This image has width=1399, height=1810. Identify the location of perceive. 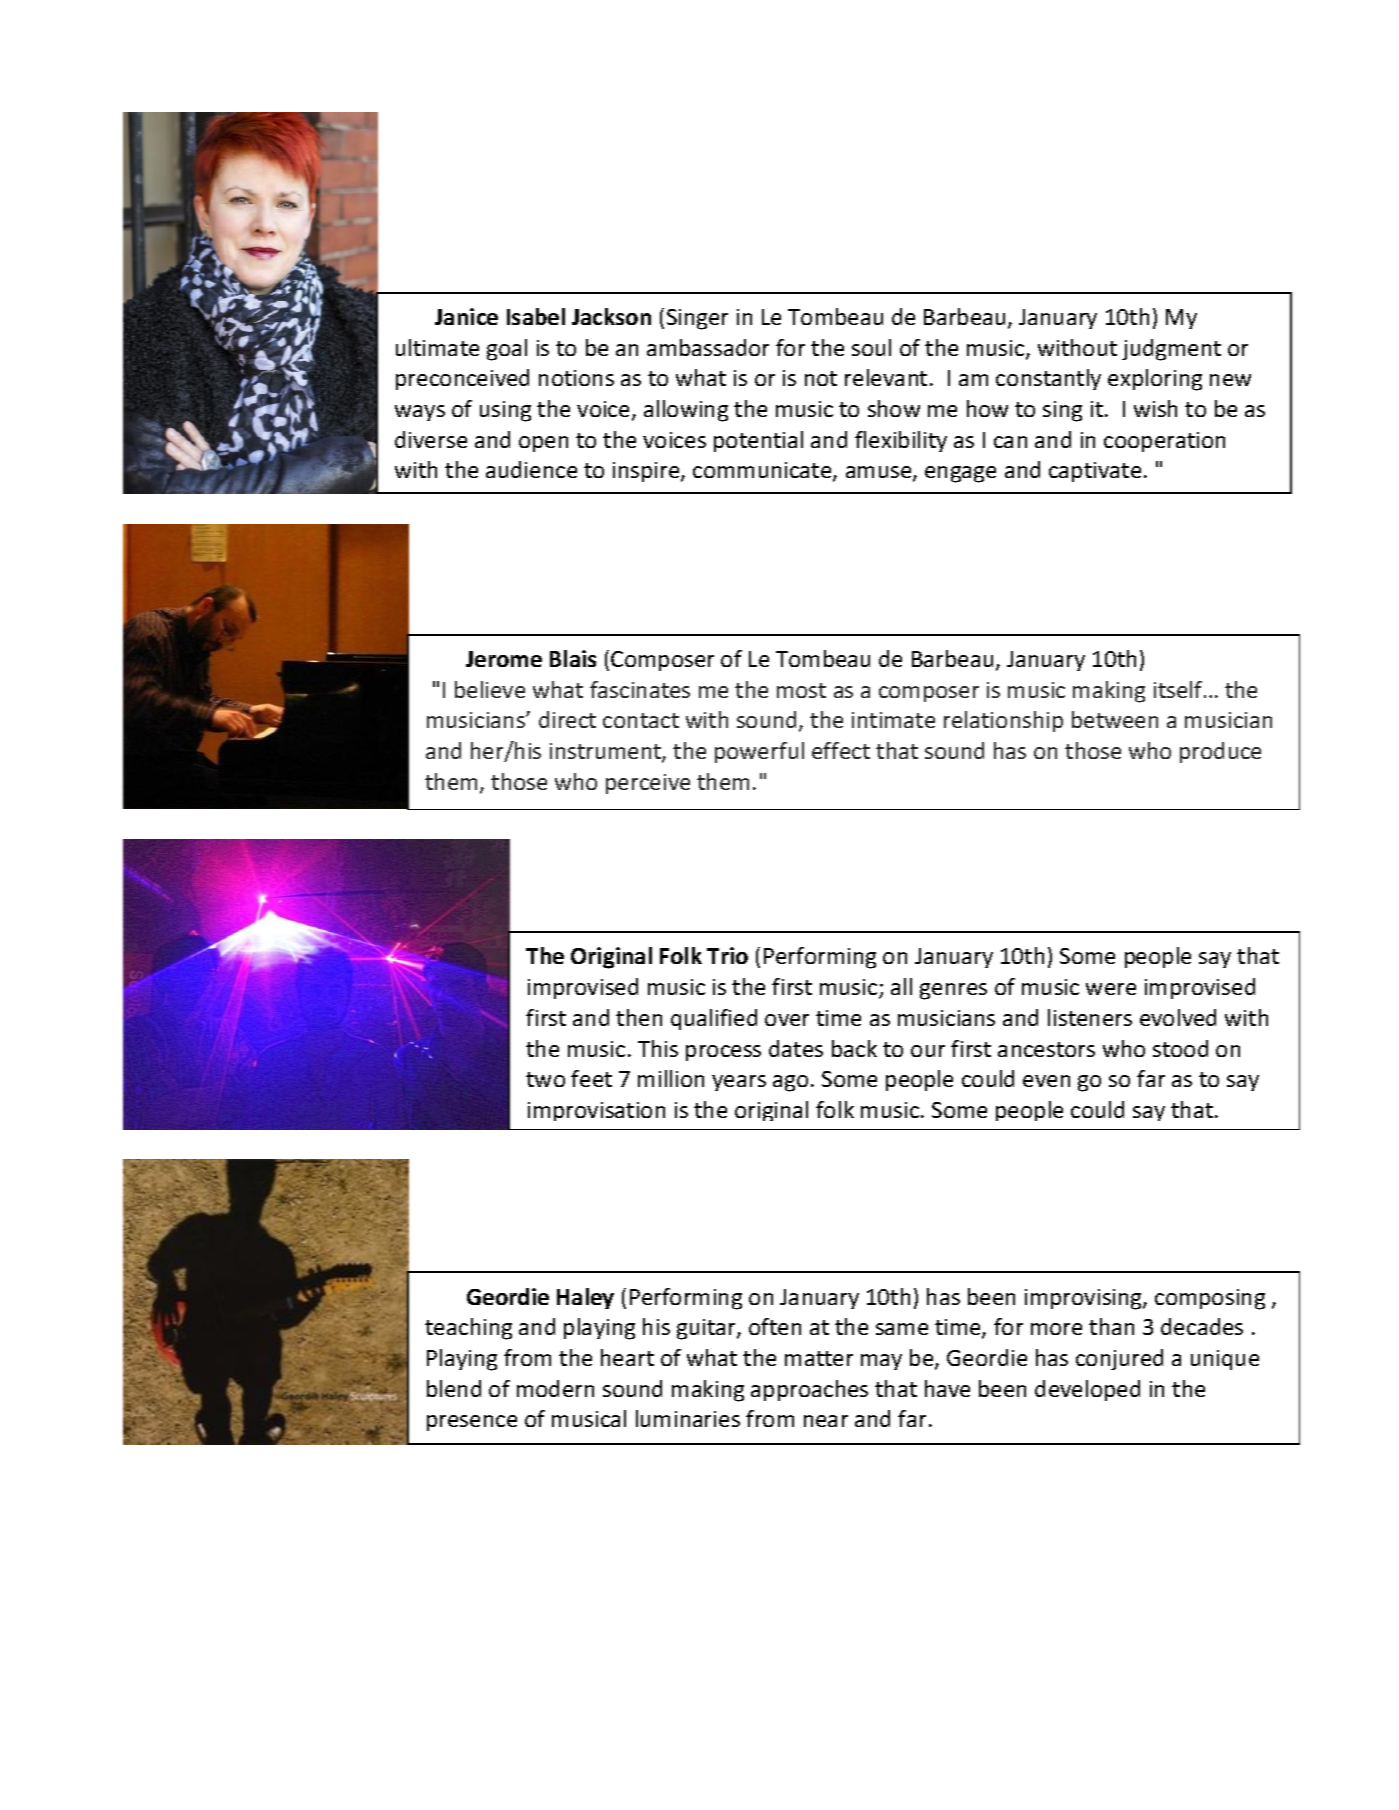
(648, 784).
